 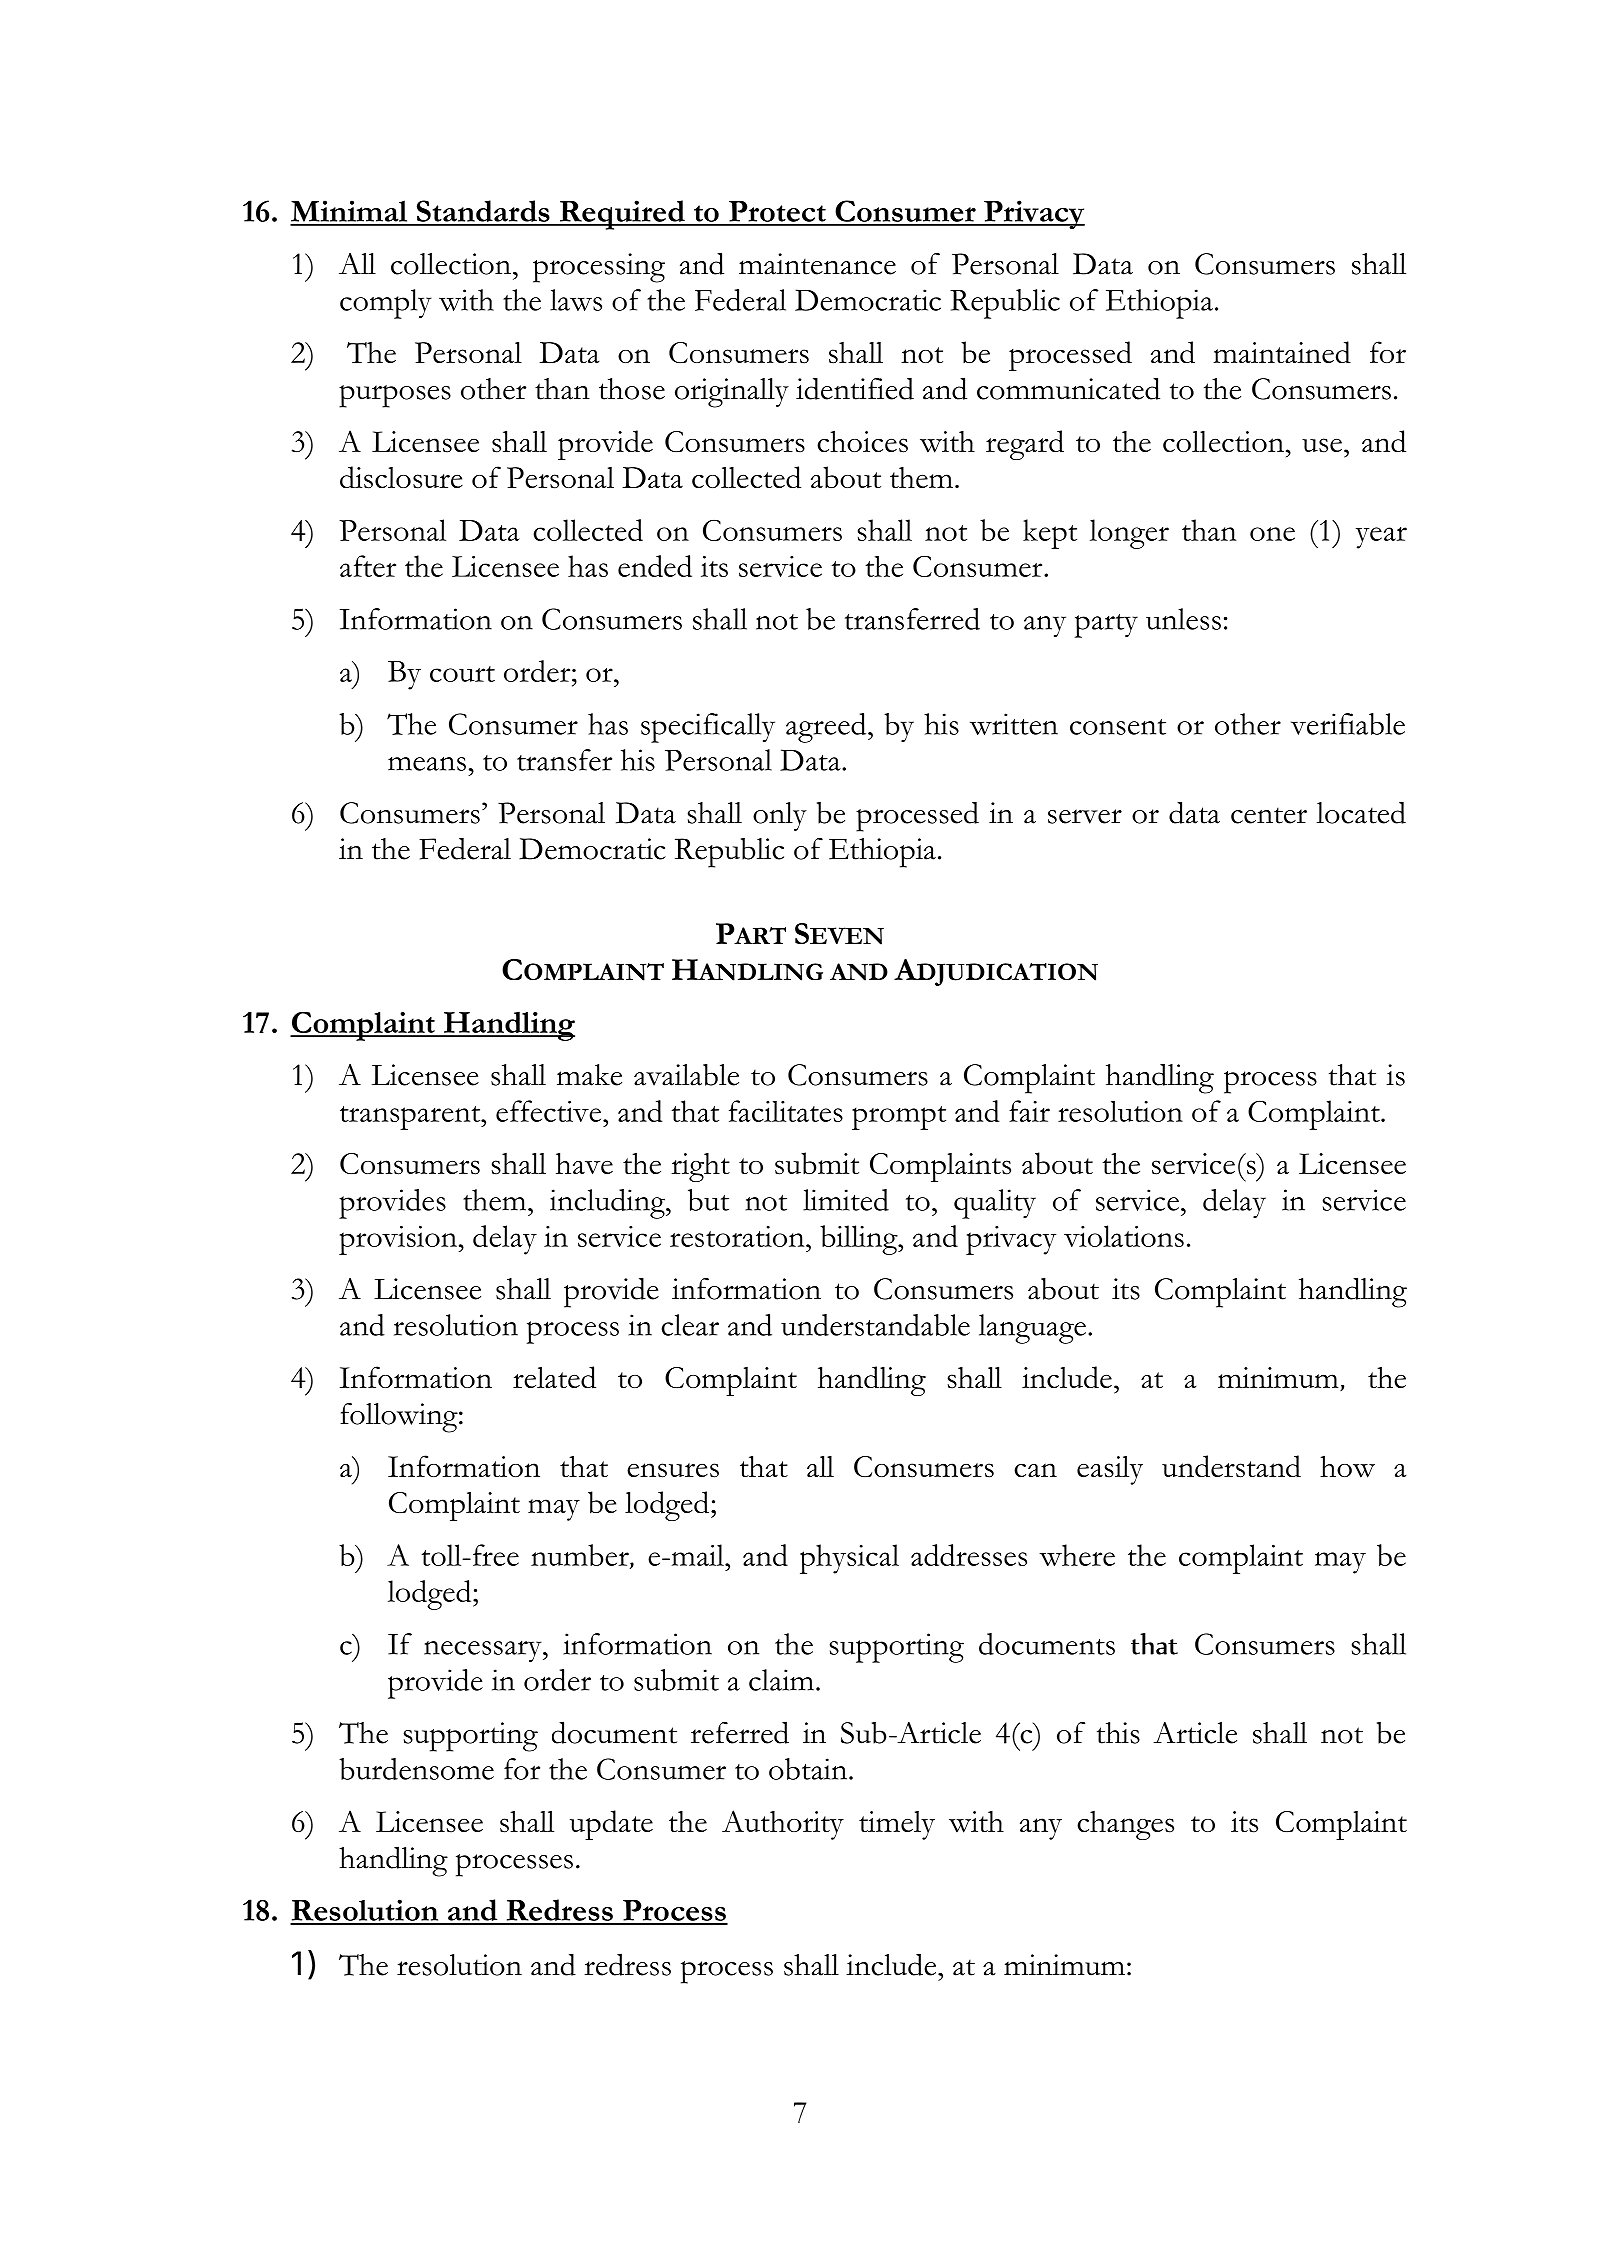 What do you see at coordinates (817, 264) in the screenshot?
I see `maintenance` at bounding box center [817, 264].
